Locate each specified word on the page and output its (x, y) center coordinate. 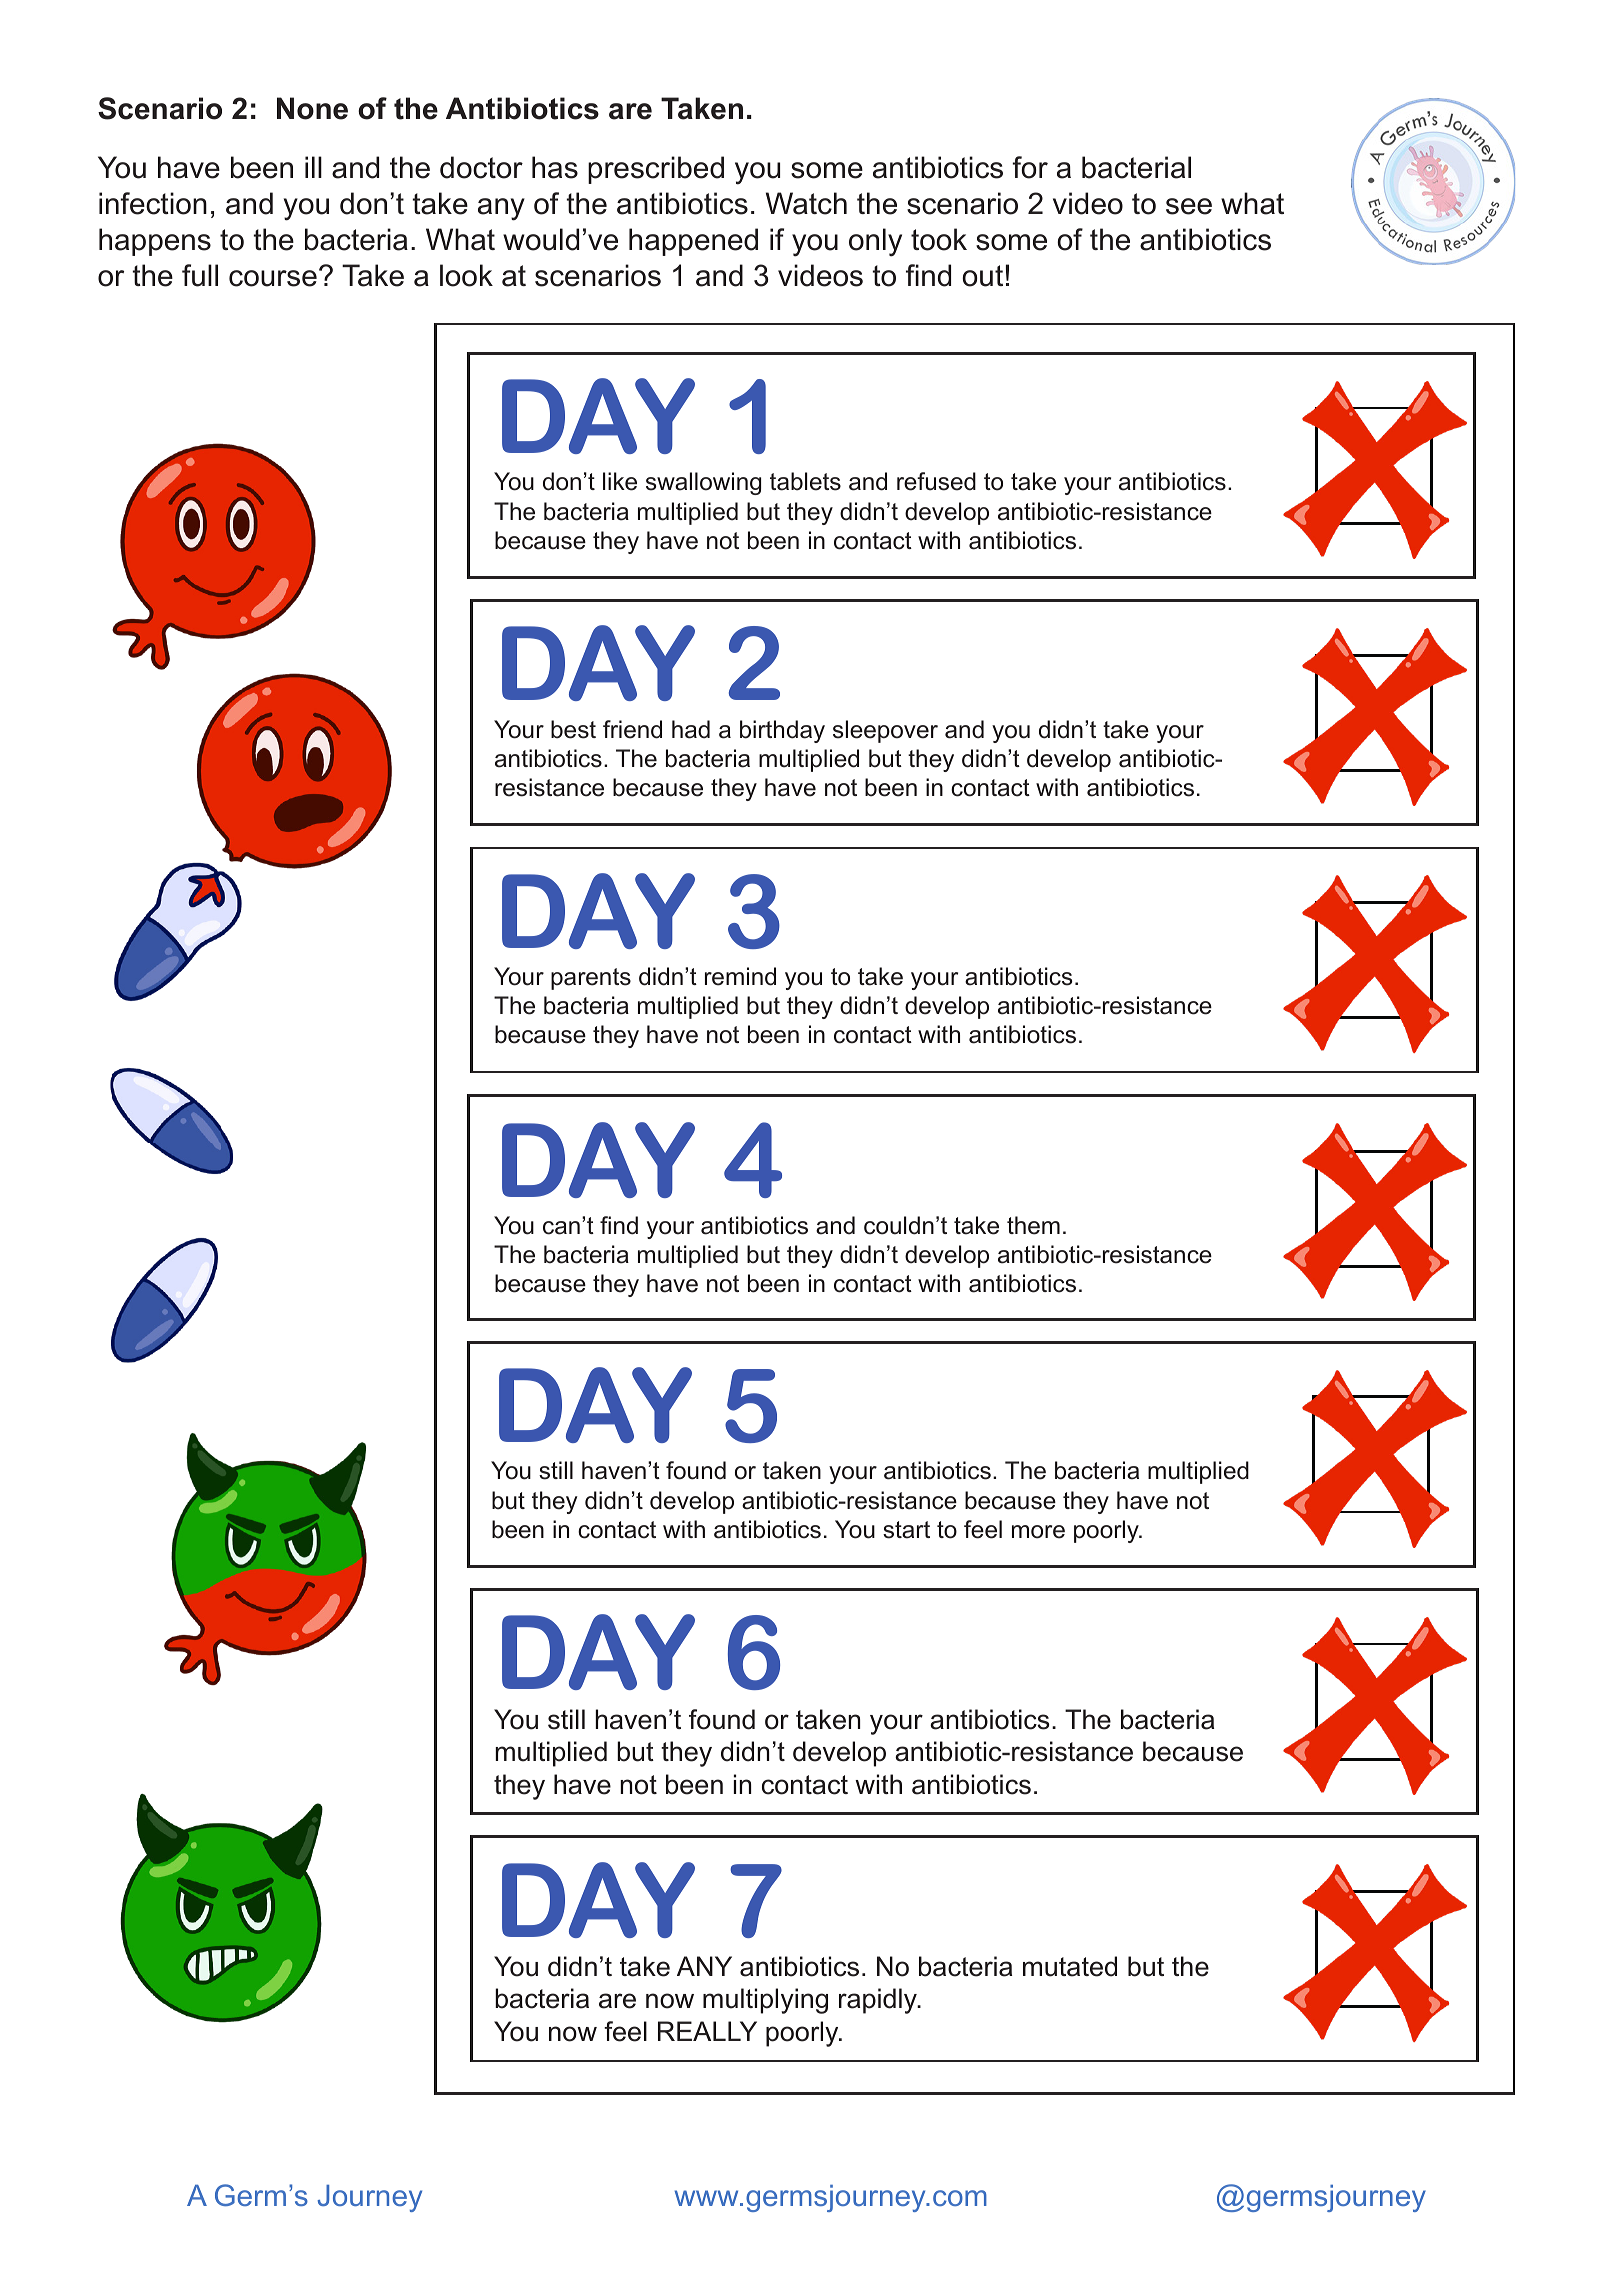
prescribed (656, 170)
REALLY (707, 2031)
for (1030, 167)
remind (740, 976)
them (1033, 1225)
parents (591, 979)
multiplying (765, 2001)
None (312, 108)
